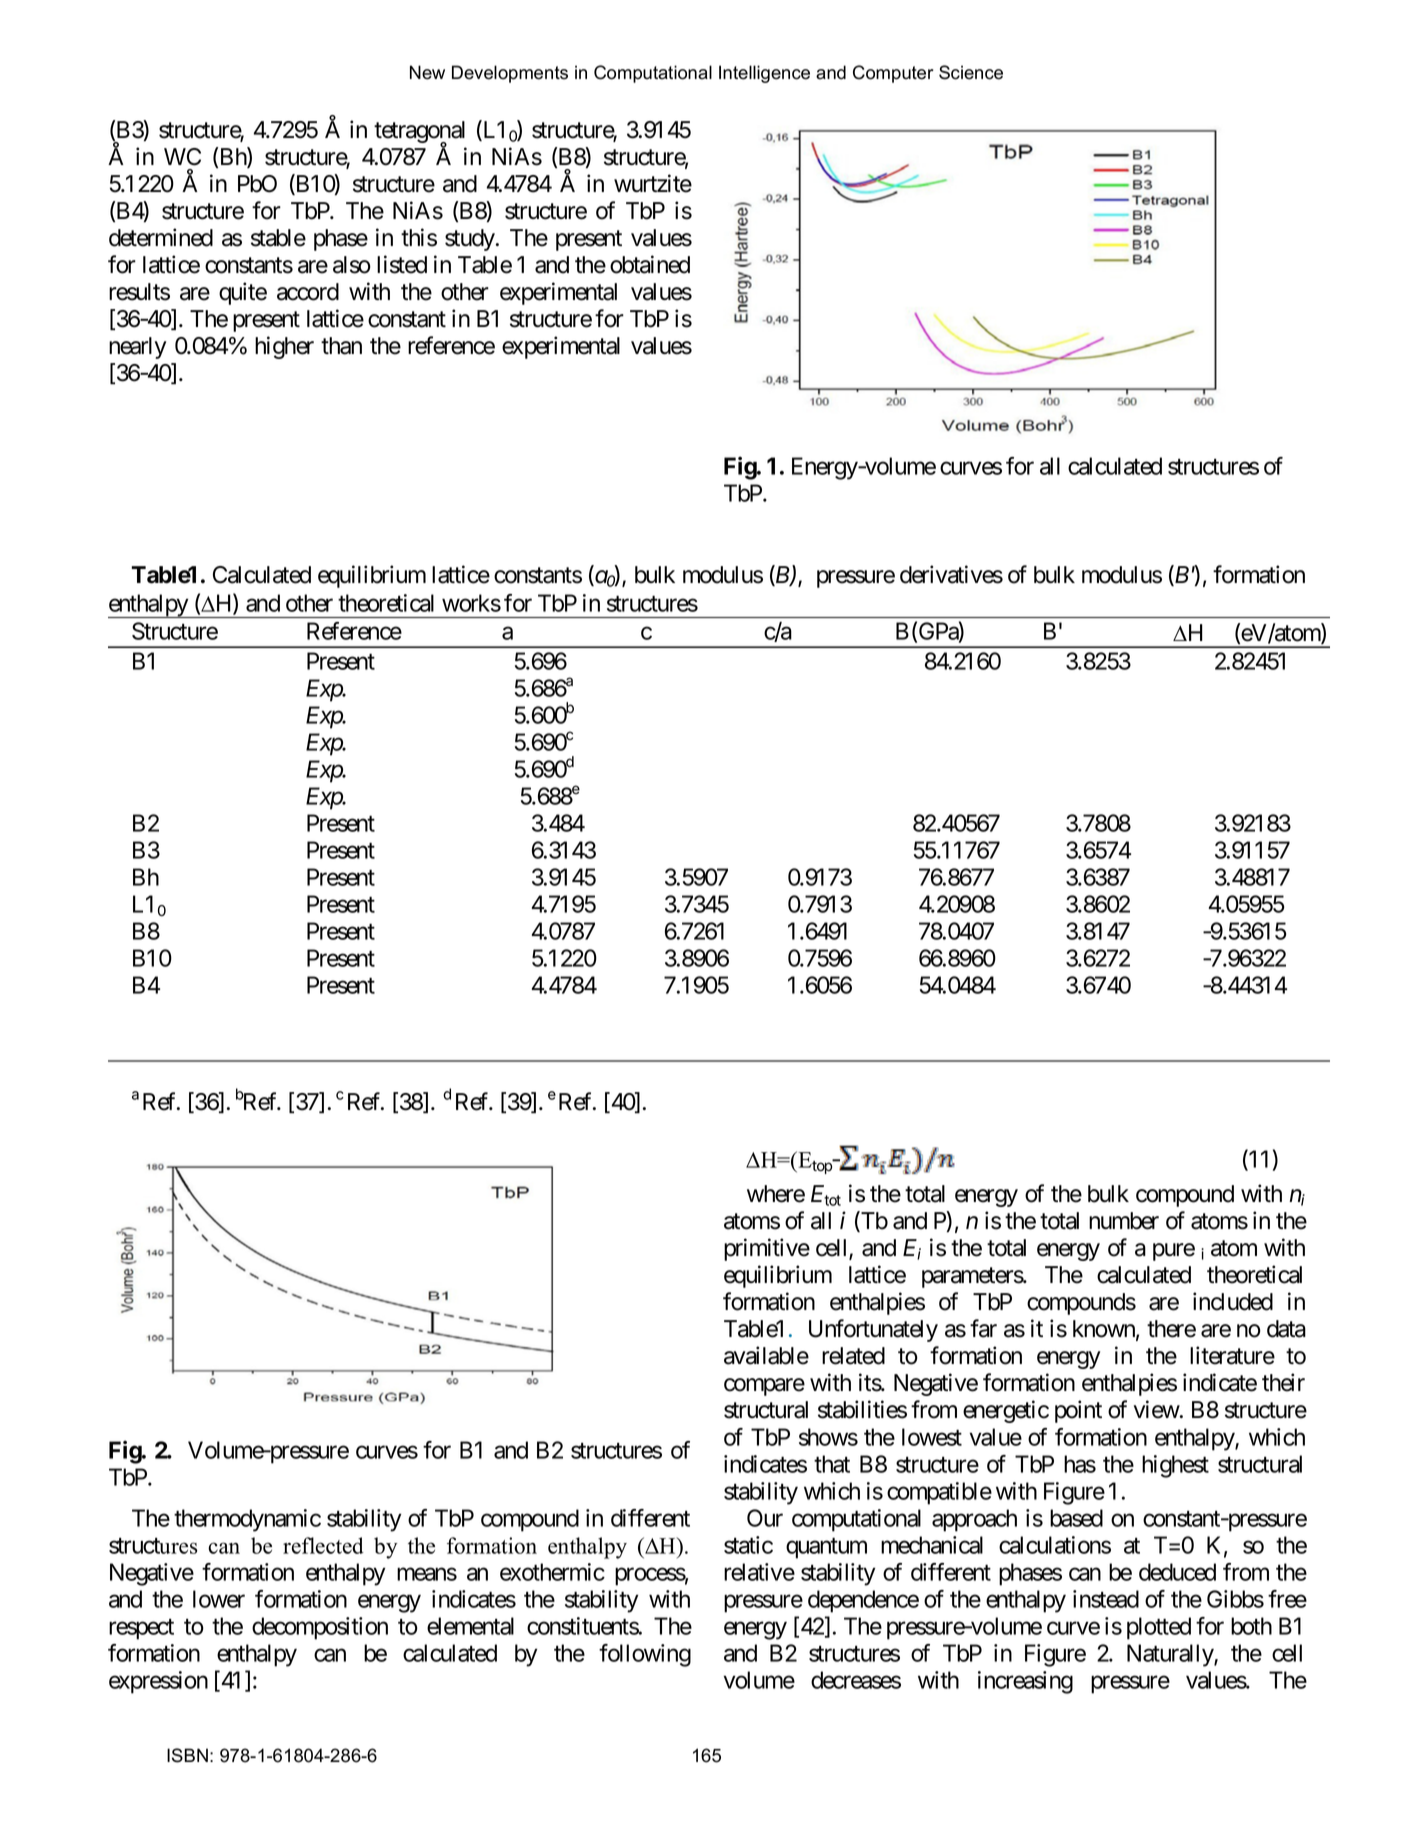 The image size is (1413, 1829). Describe the element at coordinates (650, 264) in the image. I see `obtained` at that location.
